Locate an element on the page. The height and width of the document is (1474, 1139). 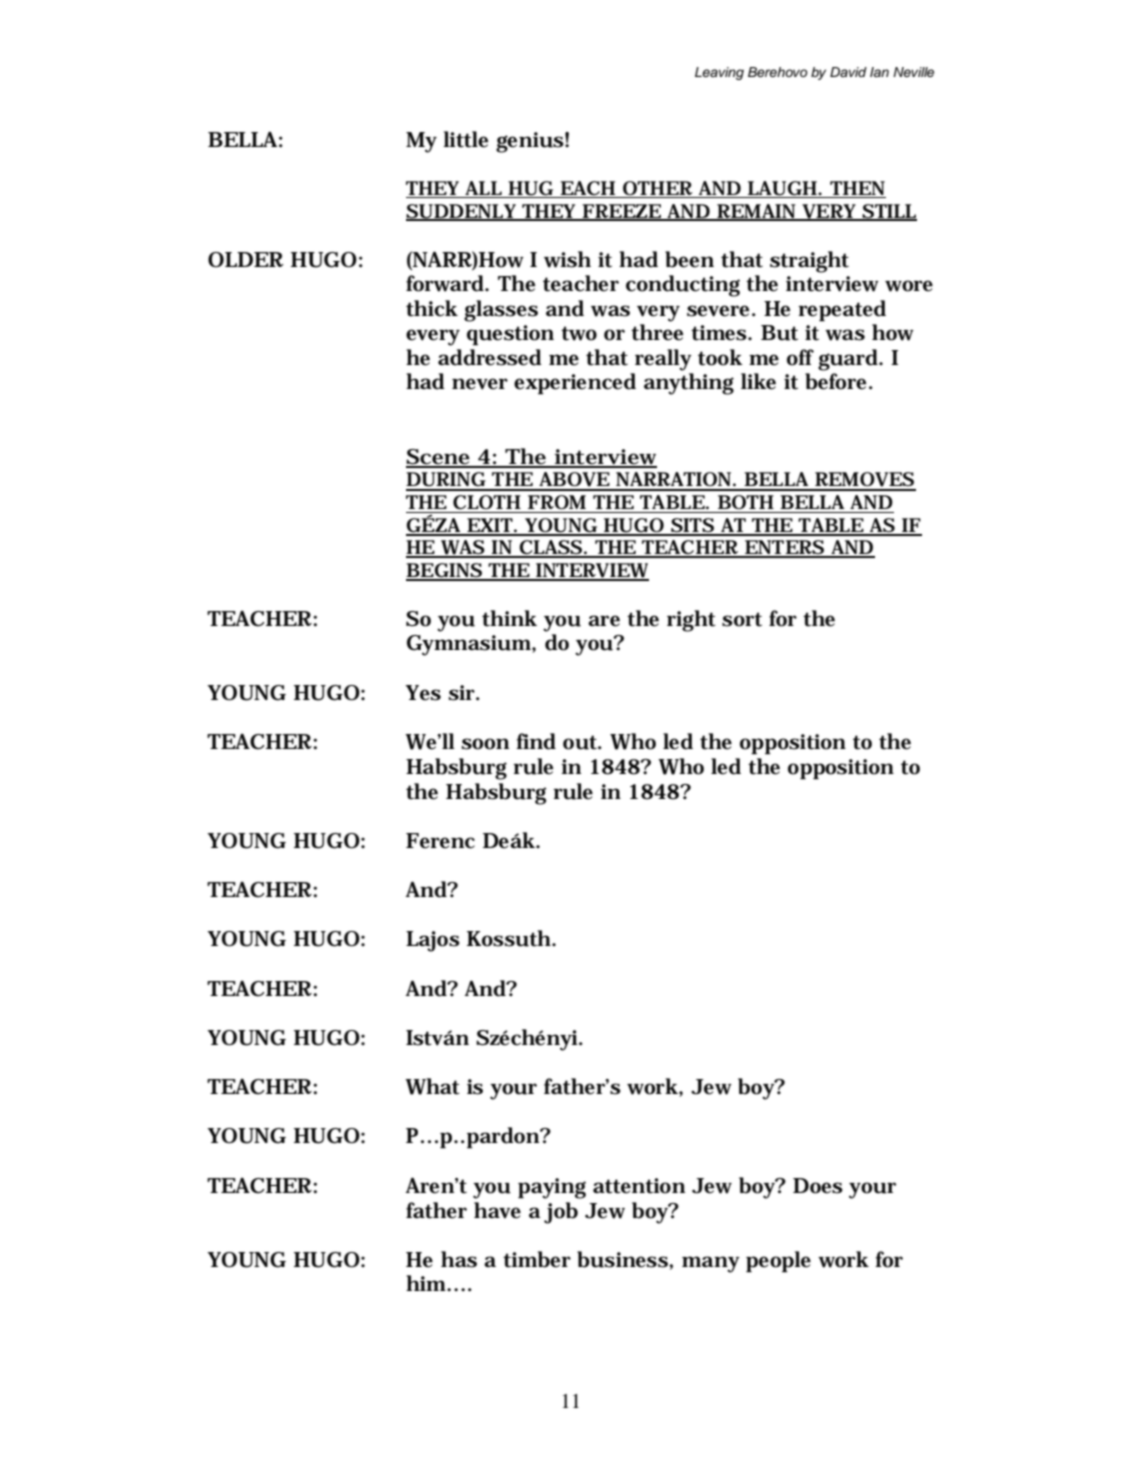
experienced is located at coordinates (575, 384).
